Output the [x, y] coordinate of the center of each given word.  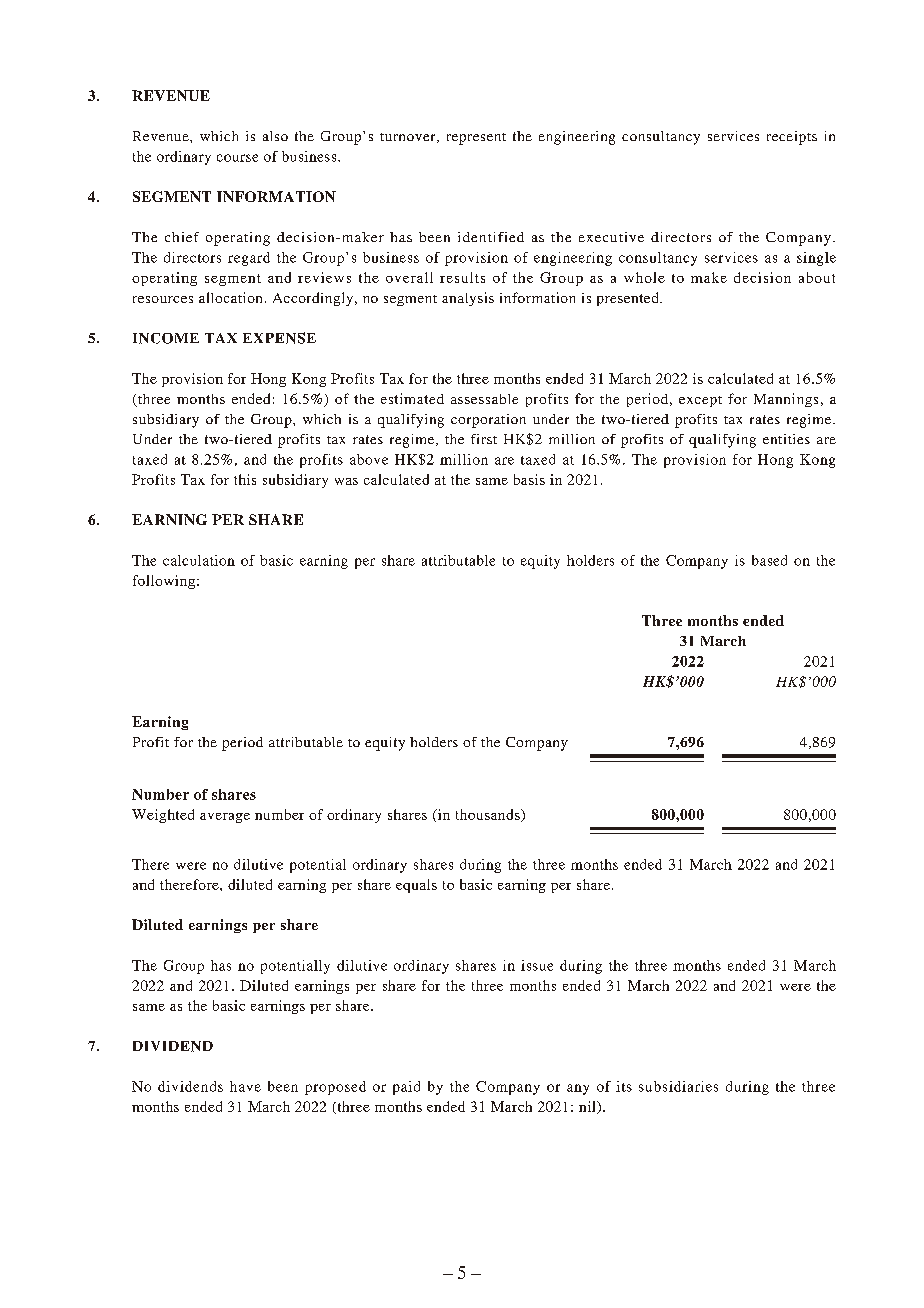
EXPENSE [279, 338]
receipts [792, 138]
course [237, 158]
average [225, 818]
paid [406, 1088]
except [700, 401]
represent [476, 139]
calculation [199, 560]
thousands [489, 815]
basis [529, 479]
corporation [488, 421]
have [245, 1086]
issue [537, 965]
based [769, 560]
